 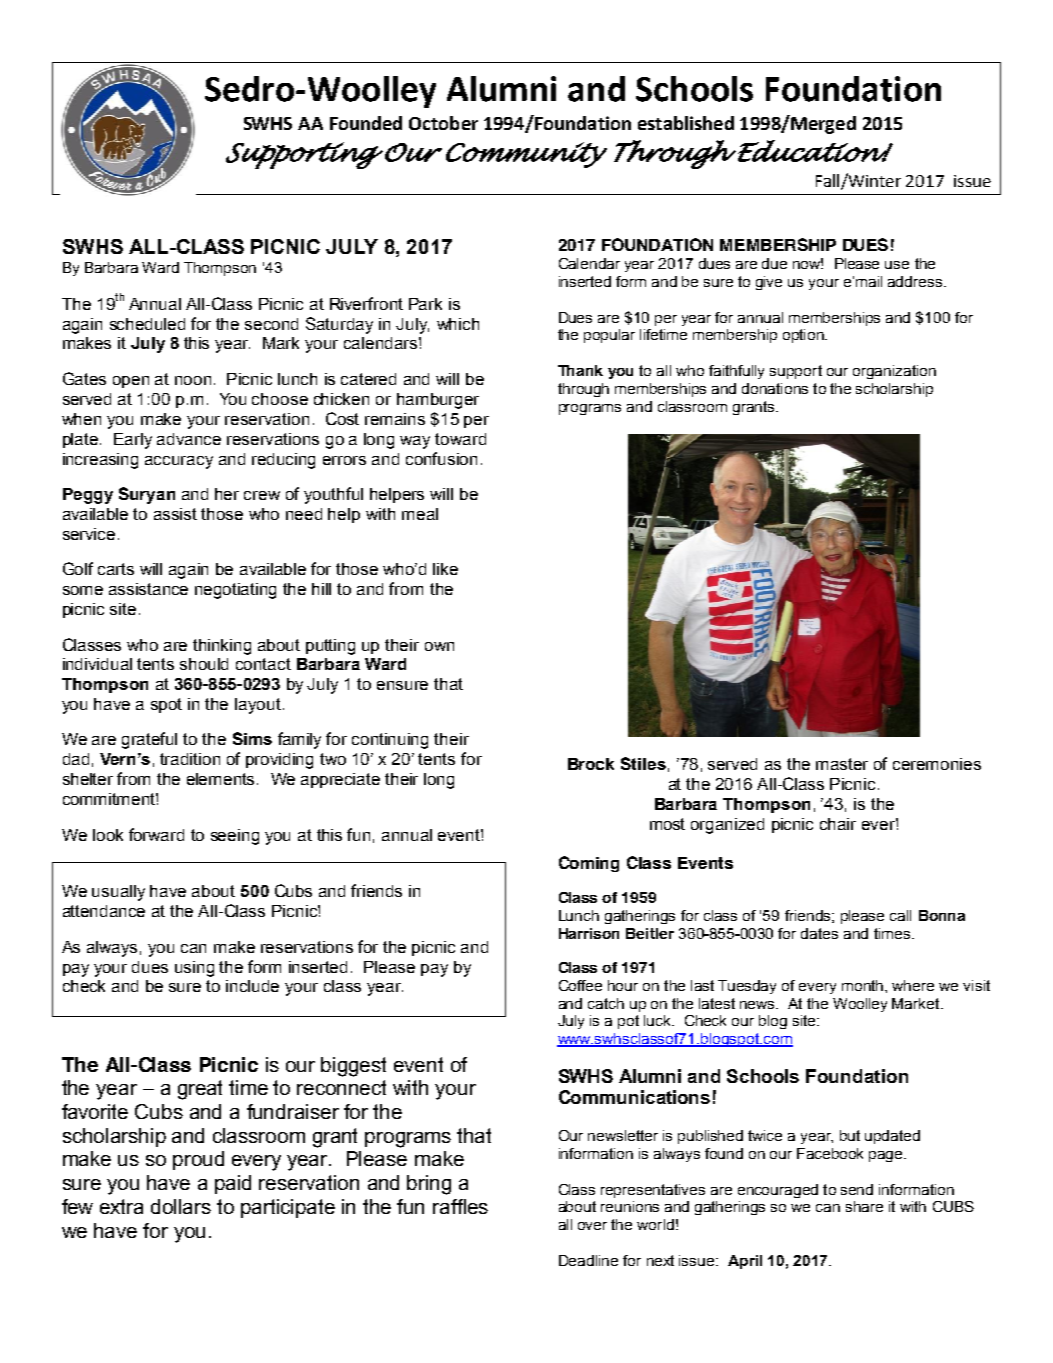 What do you see at coordinates (864, 985) in the screenshot?
I see `month` at bounding box center [864, 985].
